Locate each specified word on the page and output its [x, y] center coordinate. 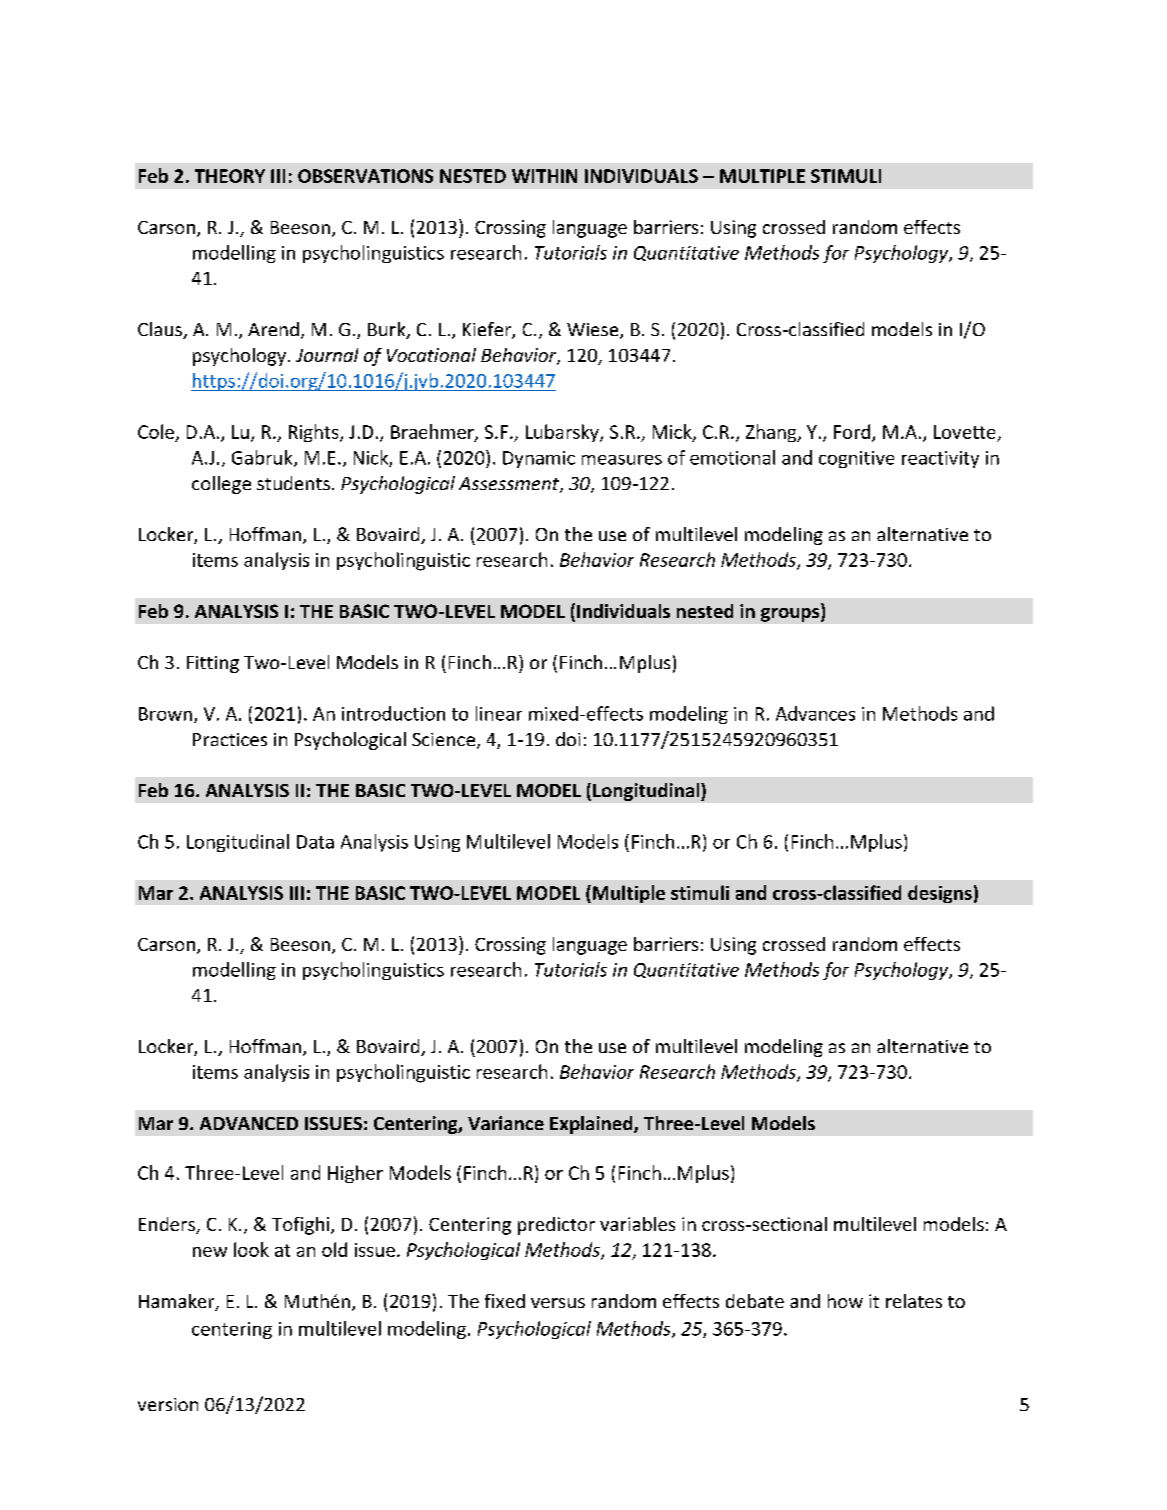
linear [499, 713]
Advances [815, 713]
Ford [852, 431]
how [845, 1301]
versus [558, 1303]
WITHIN [544, 176]
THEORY [230, 176]
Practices [230, 739]
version [168, 1404]
